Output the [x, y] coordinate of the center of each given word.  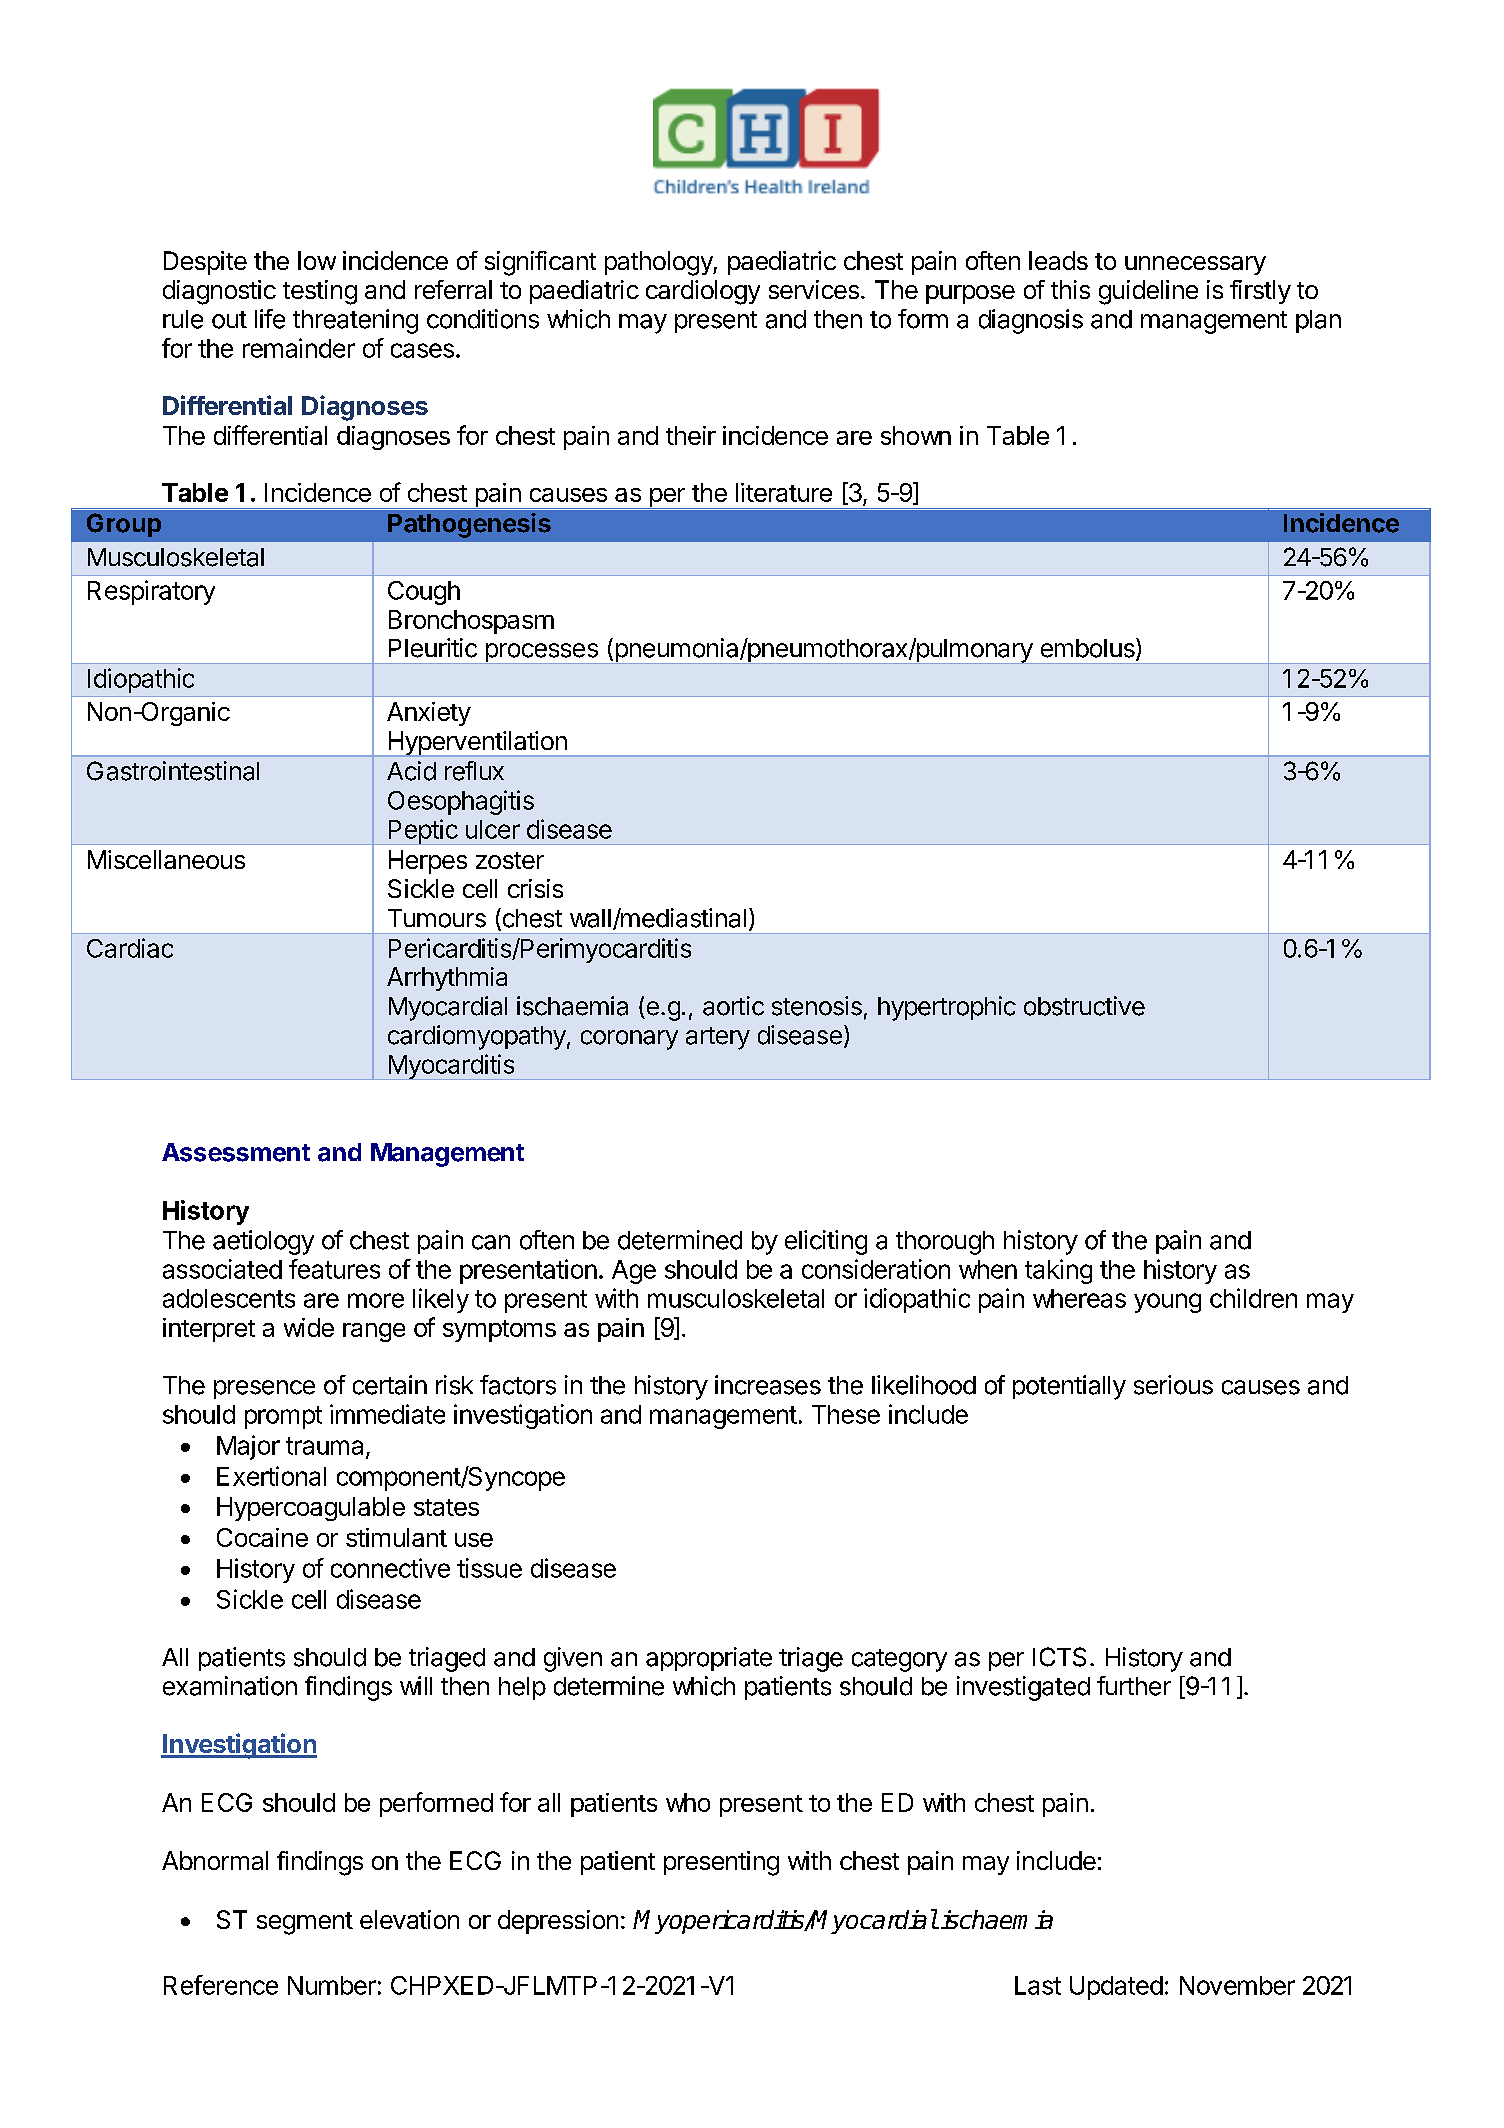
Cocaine [262, 1537]
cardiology [703, 292]
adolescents [229, 1298]
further [1134, 1686]
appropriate [709, 1659]
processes [541, 653]
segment [305, 1923]
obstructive [1084, 1006]
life [270, 319]
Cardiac [130, 948]
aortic [733, 1006]
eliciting [826, 1242]
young [1167, 1303]
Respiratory [151, 592]
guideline [1148, 292]
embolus [1089, 649]
